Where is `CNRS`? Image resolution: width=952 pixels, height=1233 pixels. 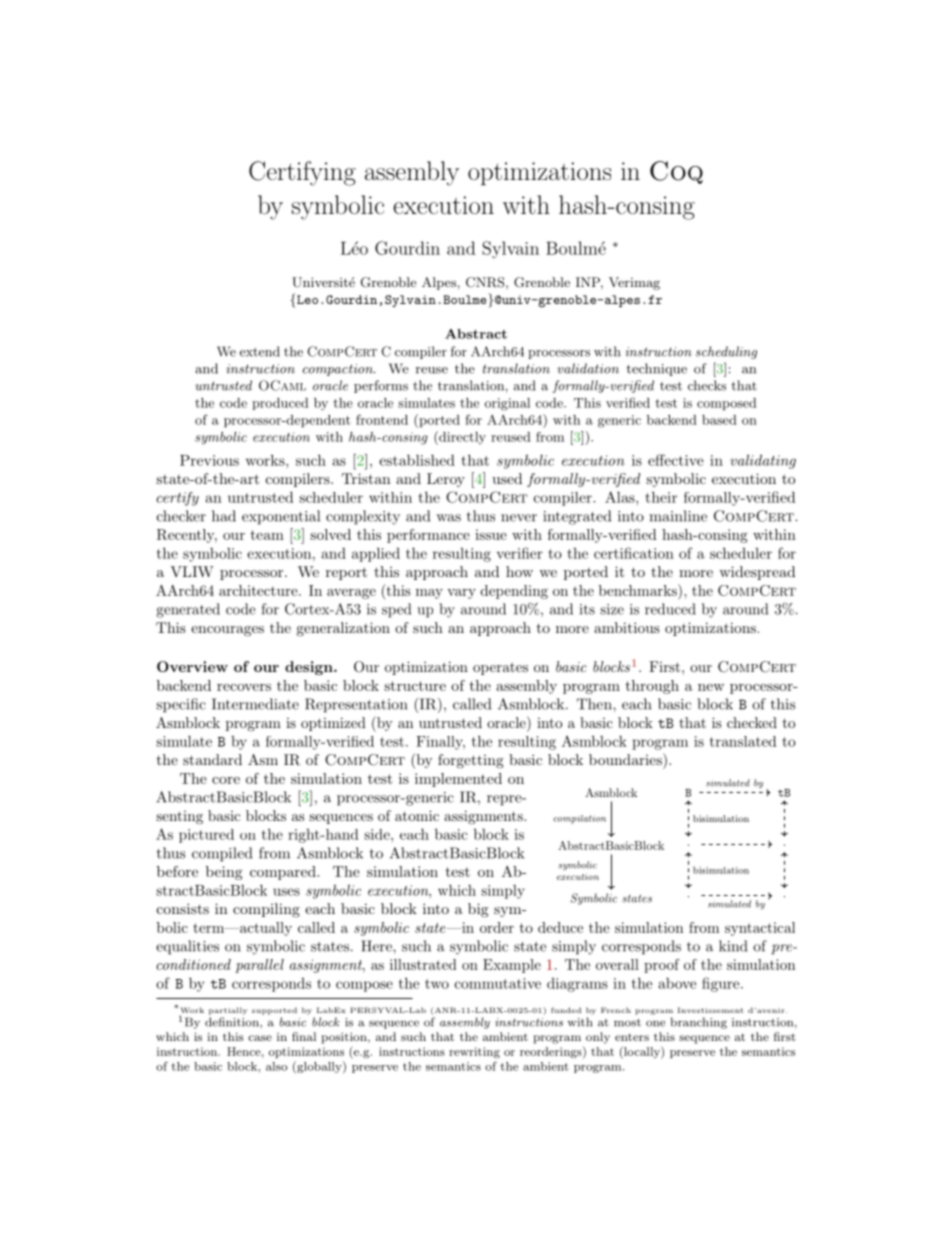 CNRS is located at coordinates (485, 282).
